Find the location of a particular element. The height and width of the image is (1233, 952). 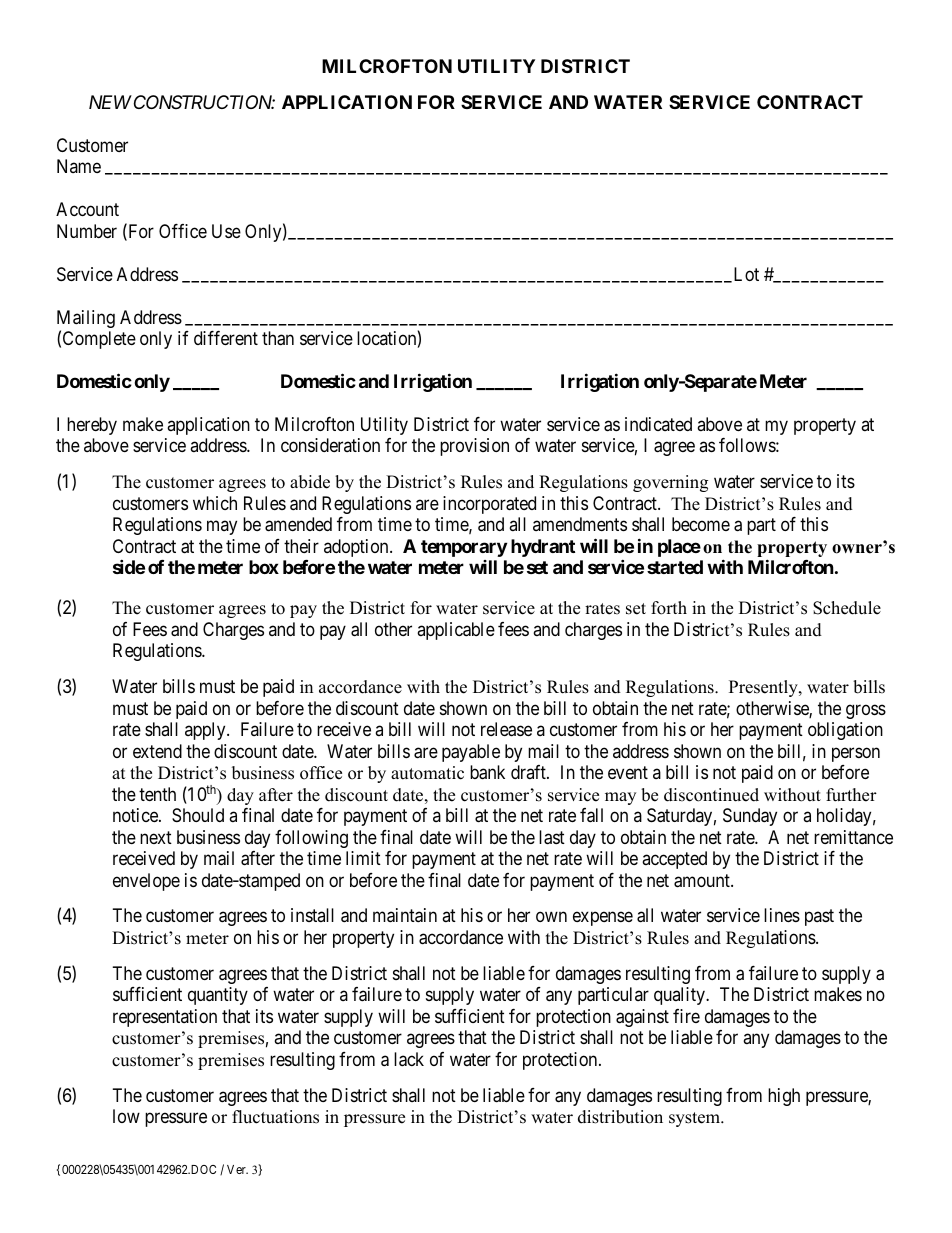

Sunday is located at coordinates (750, 817).
